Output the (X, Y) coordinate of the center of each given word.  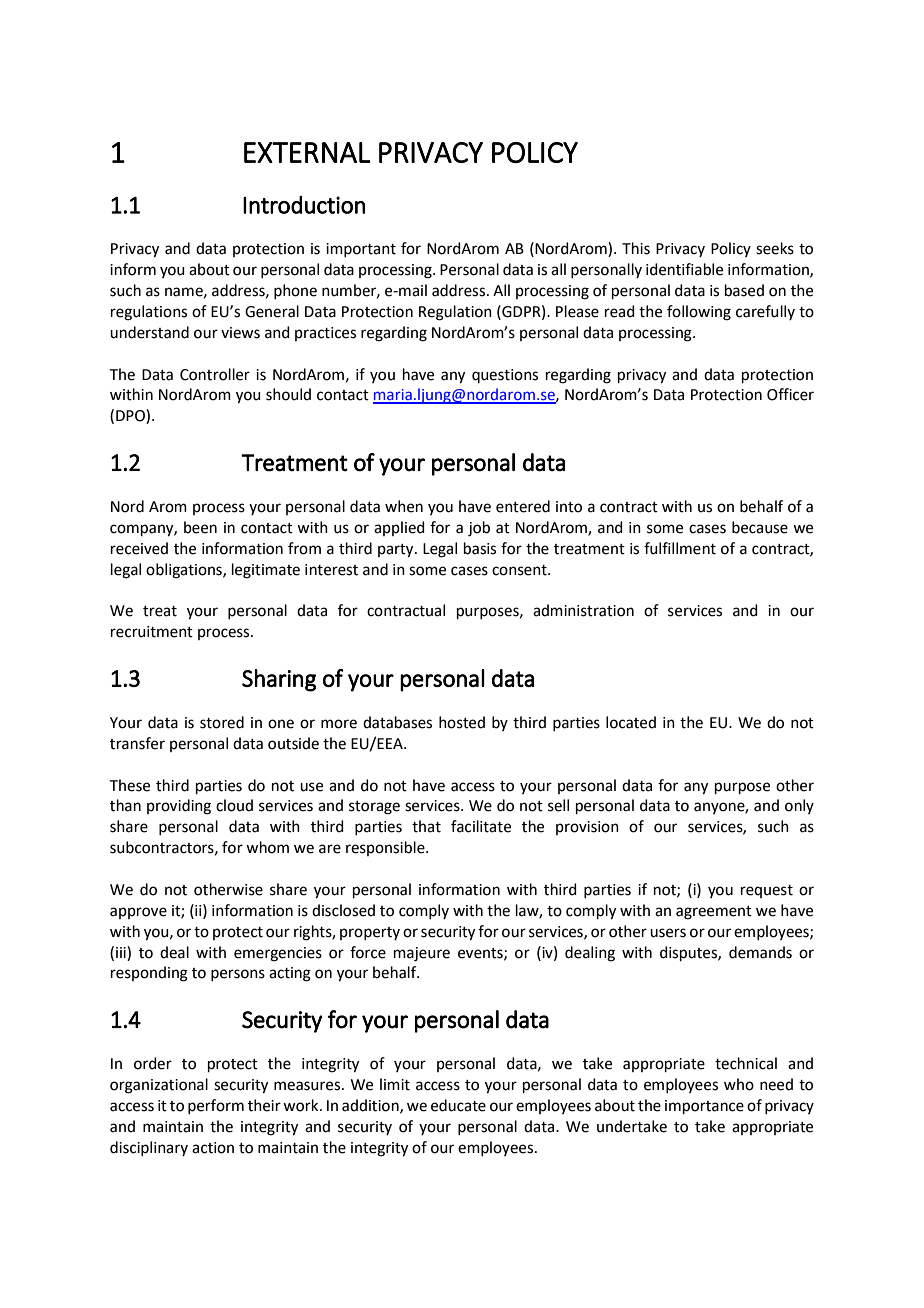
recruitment (152, 632)
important (361, 250)
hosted (462, 722)
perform (216, 1106)
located (631, 722)
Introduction (304, 205)
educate (458, 1105)
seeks (775, 248)
